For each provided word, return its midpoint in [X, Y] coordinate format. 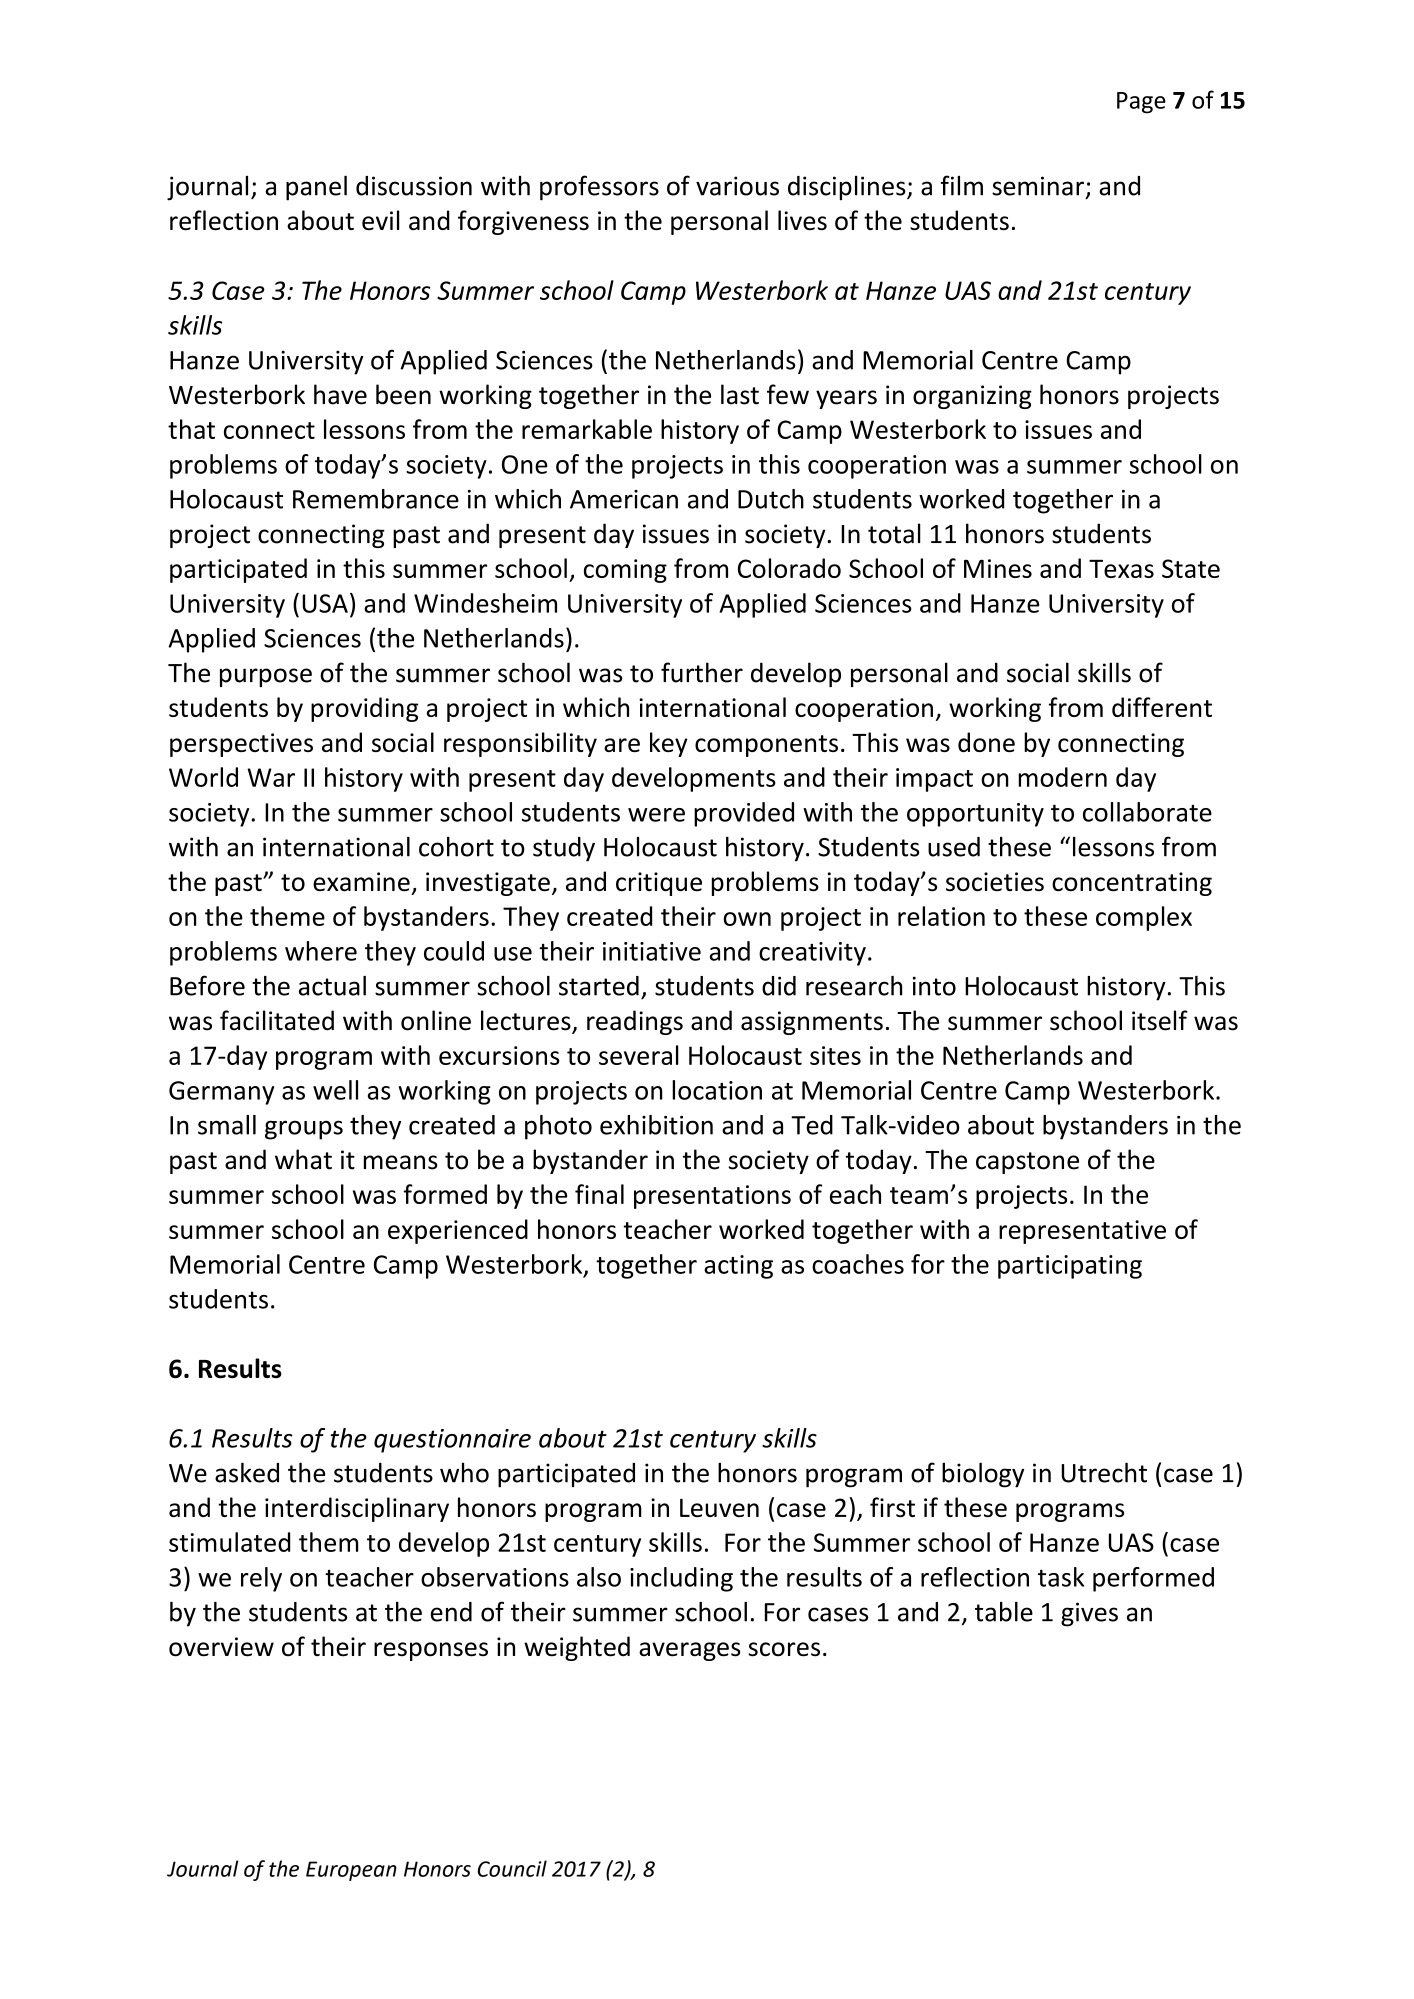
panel [316, 188]
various [737, 186]
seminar [1038, 186]
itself [1160, 1020]
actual [332, 986]
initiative [652, 951]
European [351, 1871]
